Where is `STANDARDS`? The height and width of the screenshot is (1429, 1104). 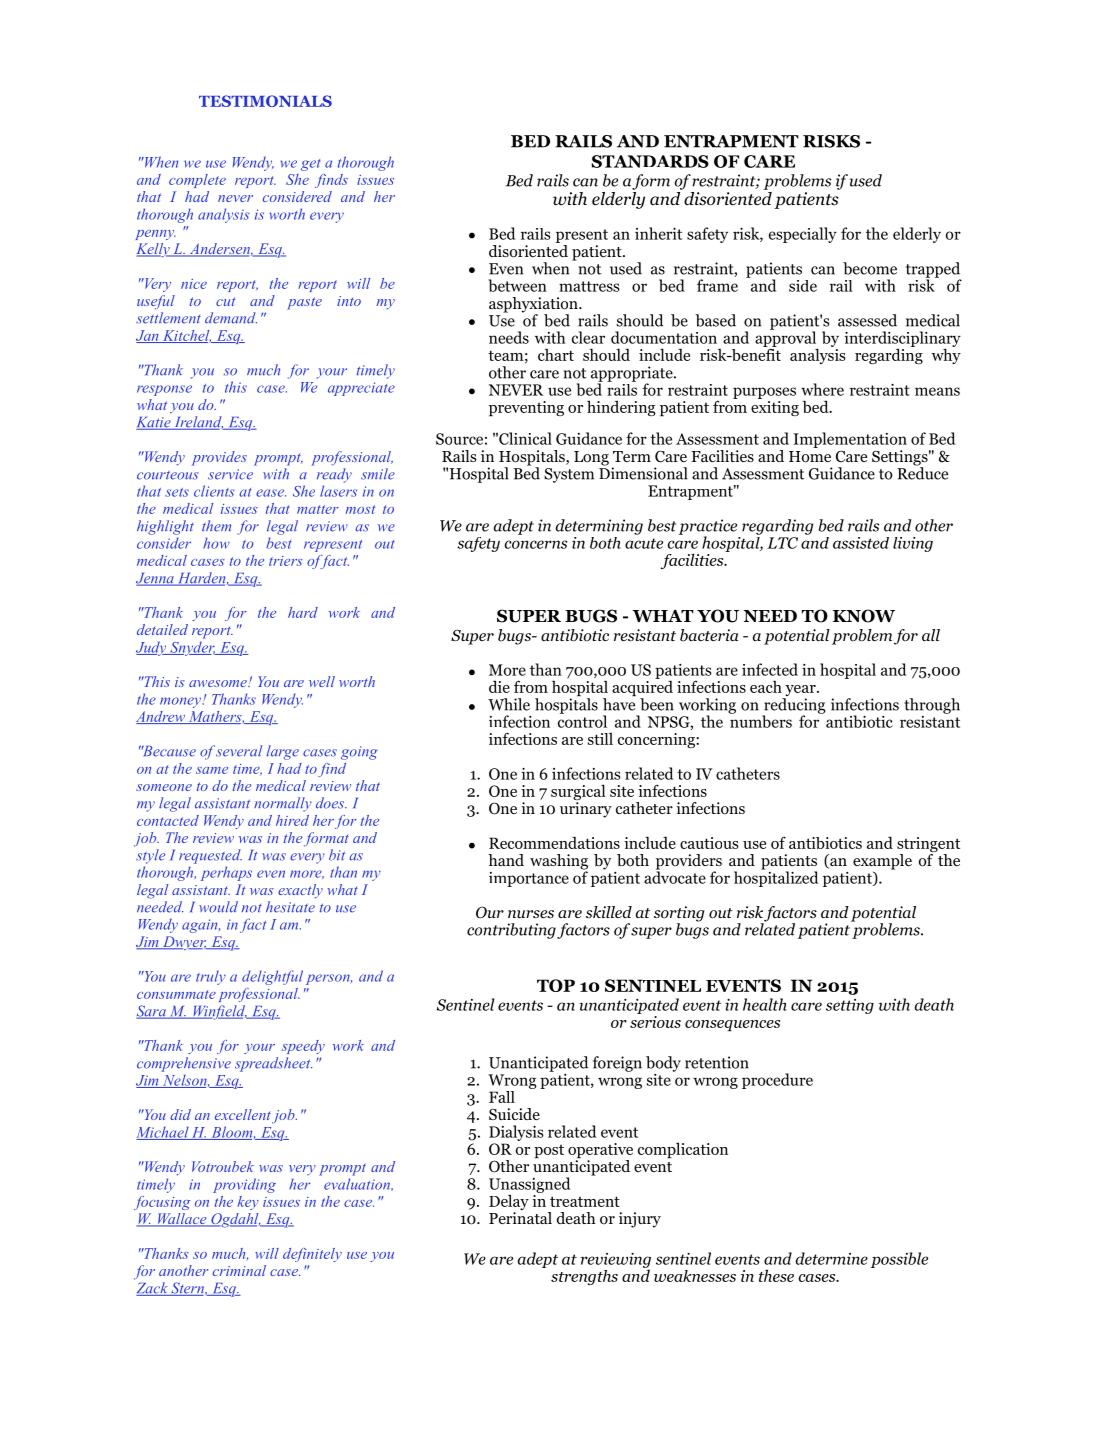
STANDARDS is located at coordinates (650, 161).
